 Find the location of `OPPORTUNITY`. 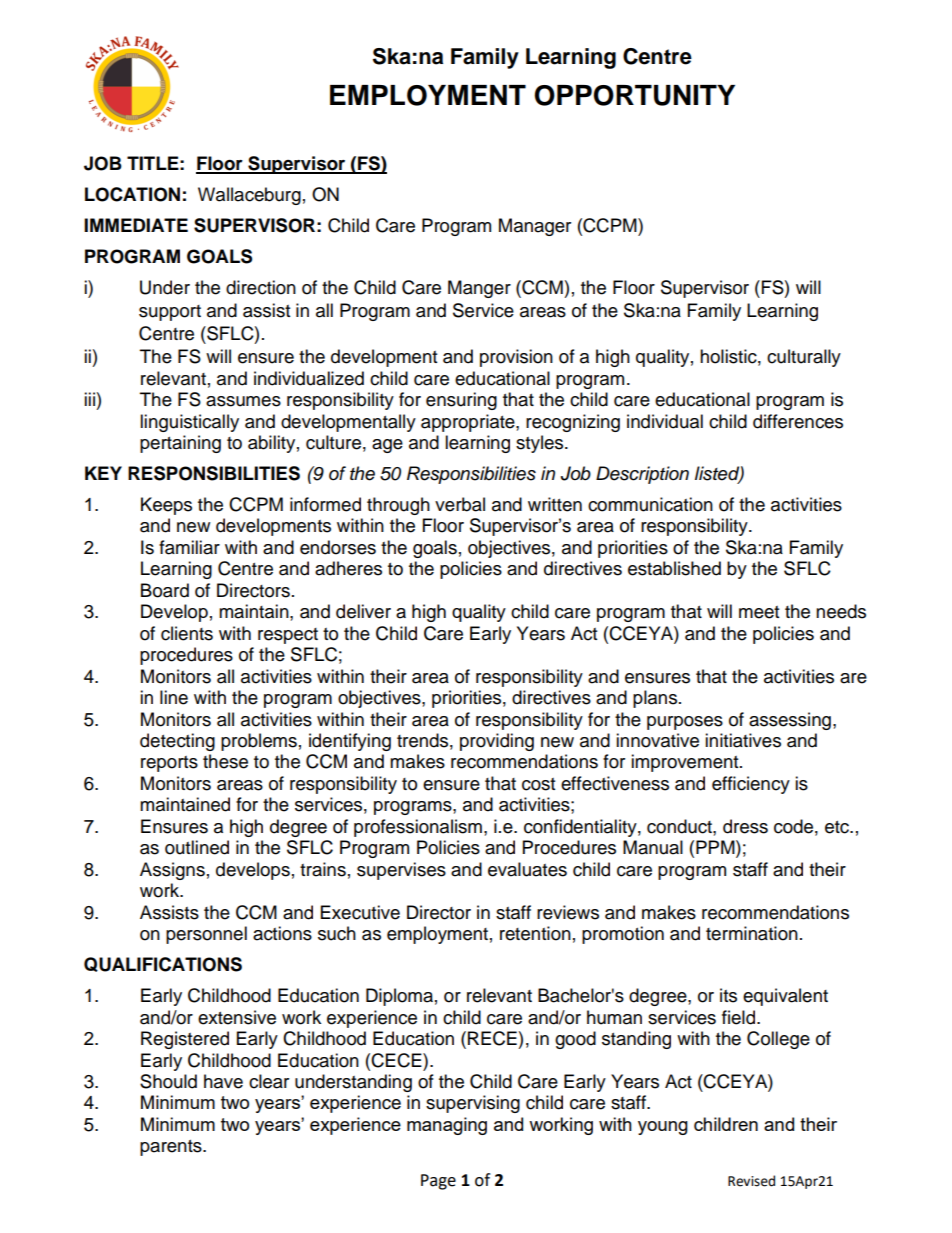

OPPORTUNITY is located at coordinates (634, 95).
